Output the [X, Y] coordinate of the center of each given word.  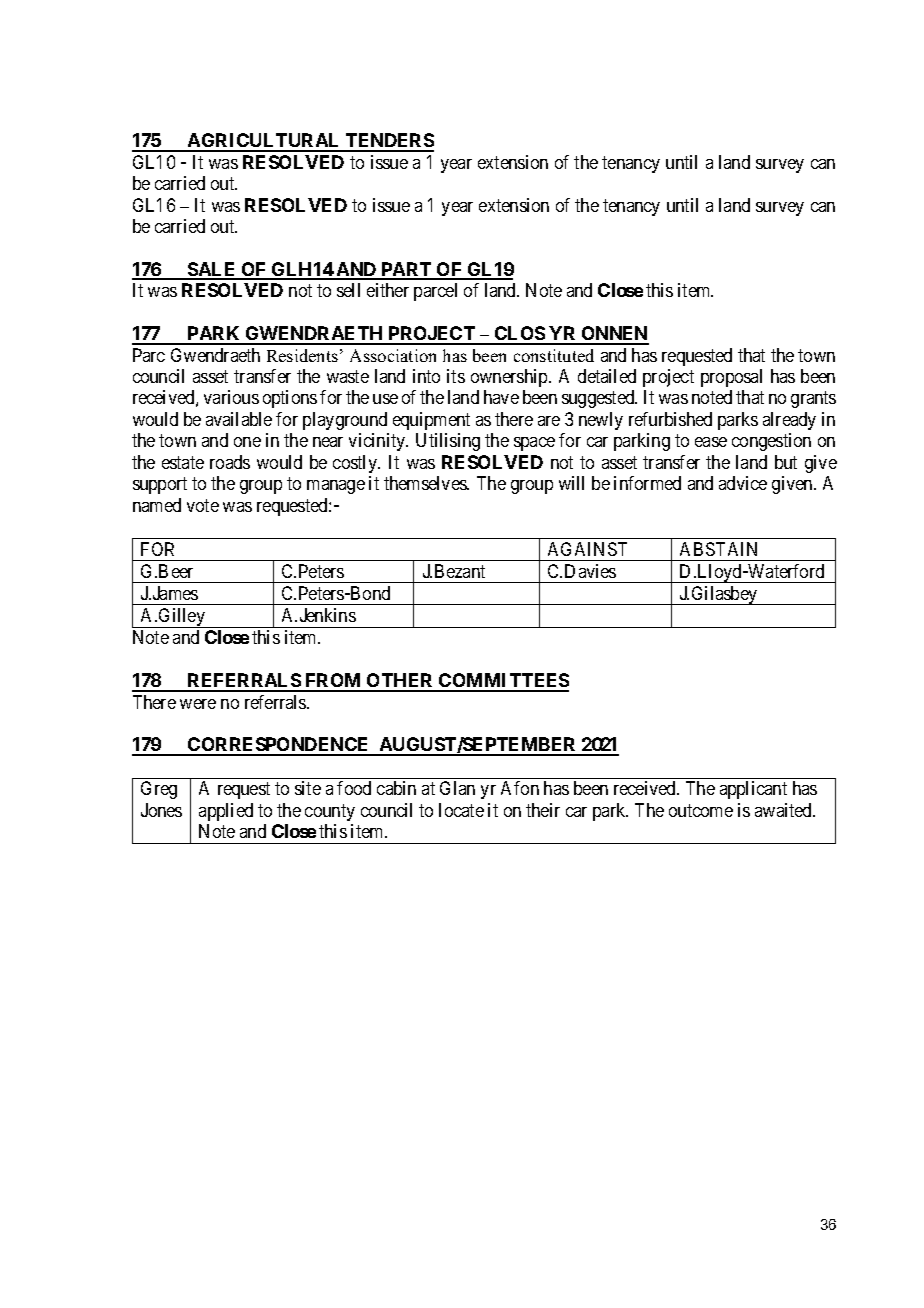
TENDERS [389, 142]
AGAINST [587, 549]
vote [203, 505]
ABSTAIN [718, 549]
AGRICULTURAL [264, 142]
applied [226, 812]
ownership [510, 378]
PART [406, 270]
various [231, 397]
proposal [731, 378]
